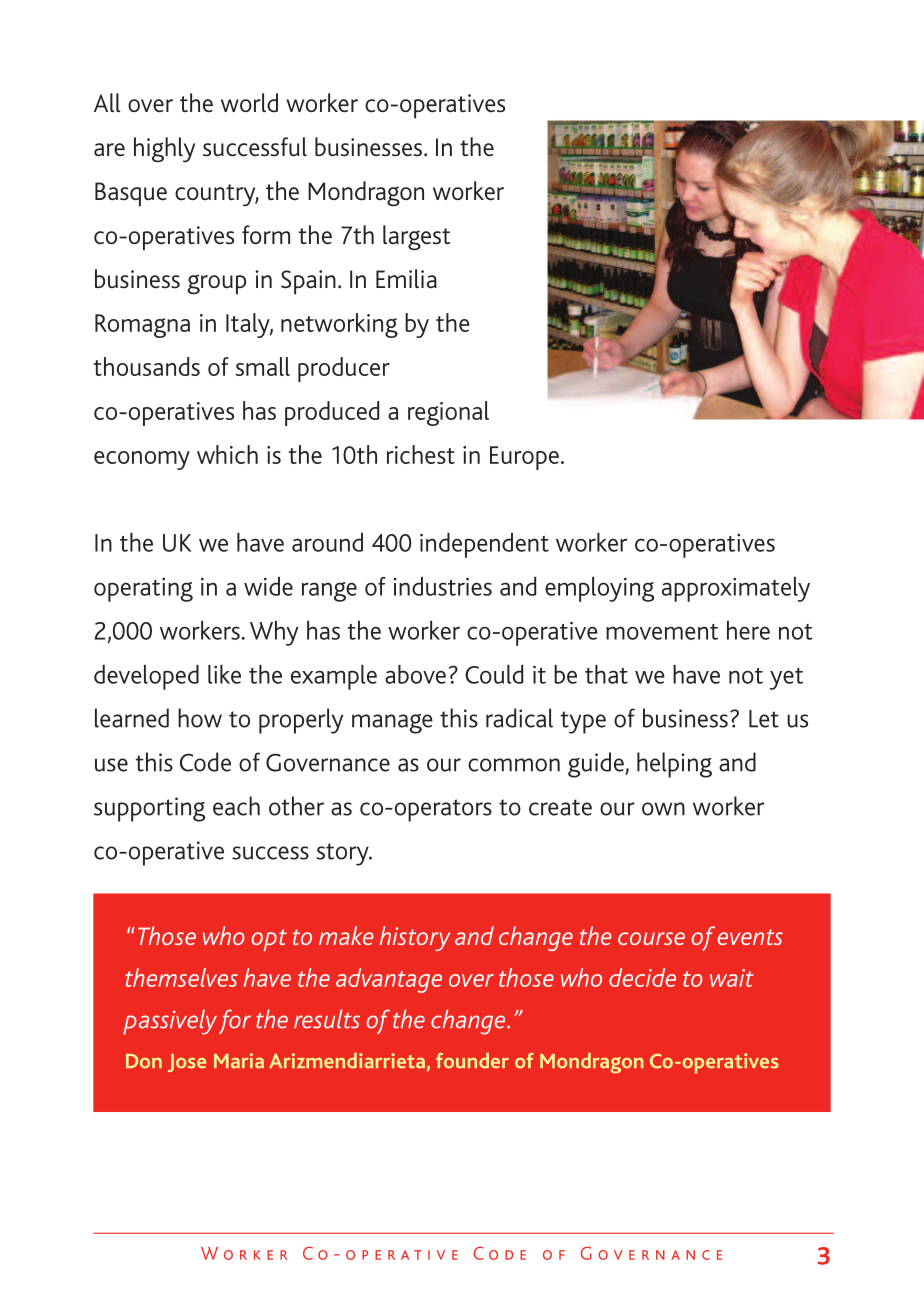 The width and height of the screenshot is (924, 1308). I want to click on own, so click(663, 809).
